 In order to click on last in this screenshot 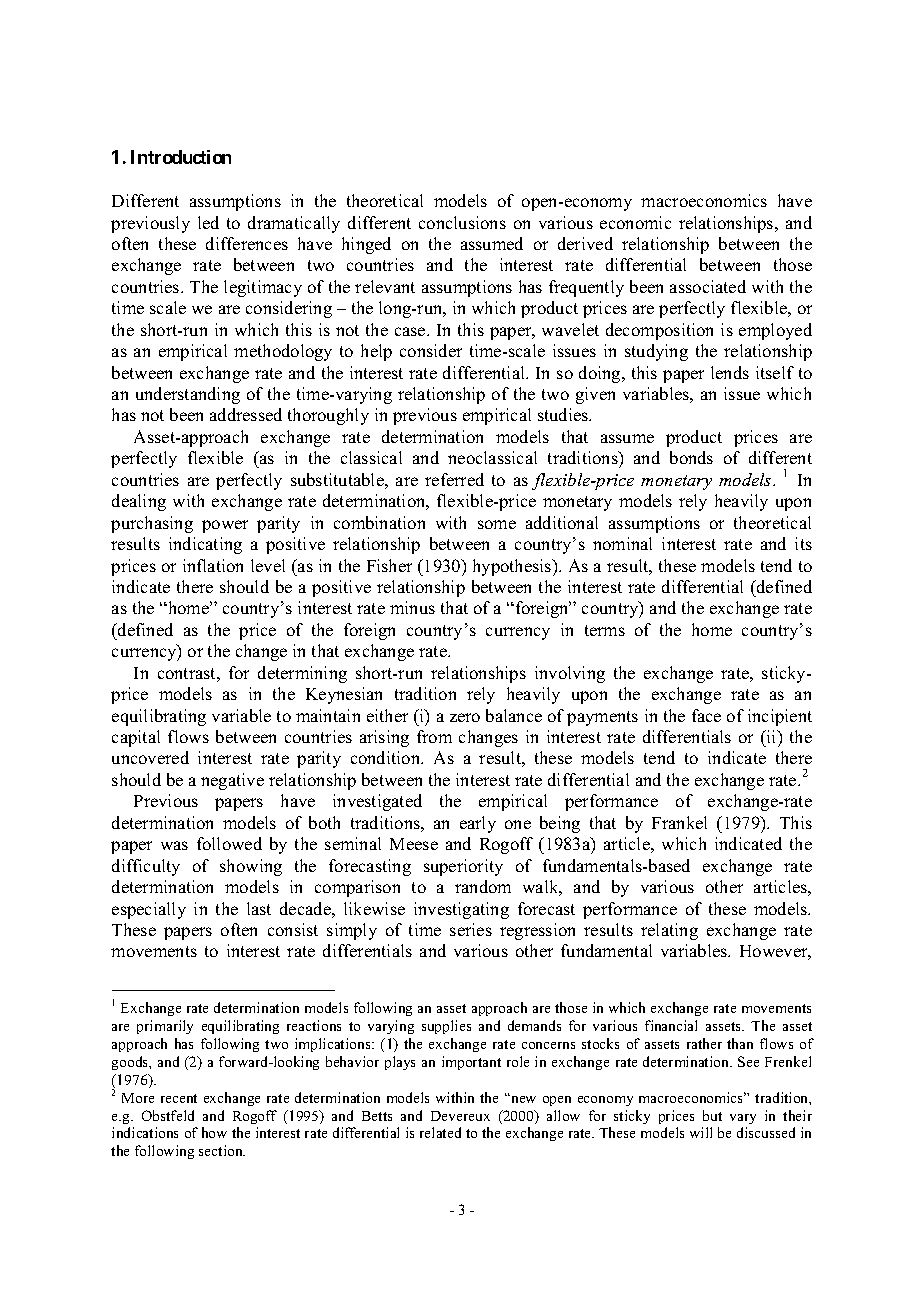, I will do `click(259, 908)`.
